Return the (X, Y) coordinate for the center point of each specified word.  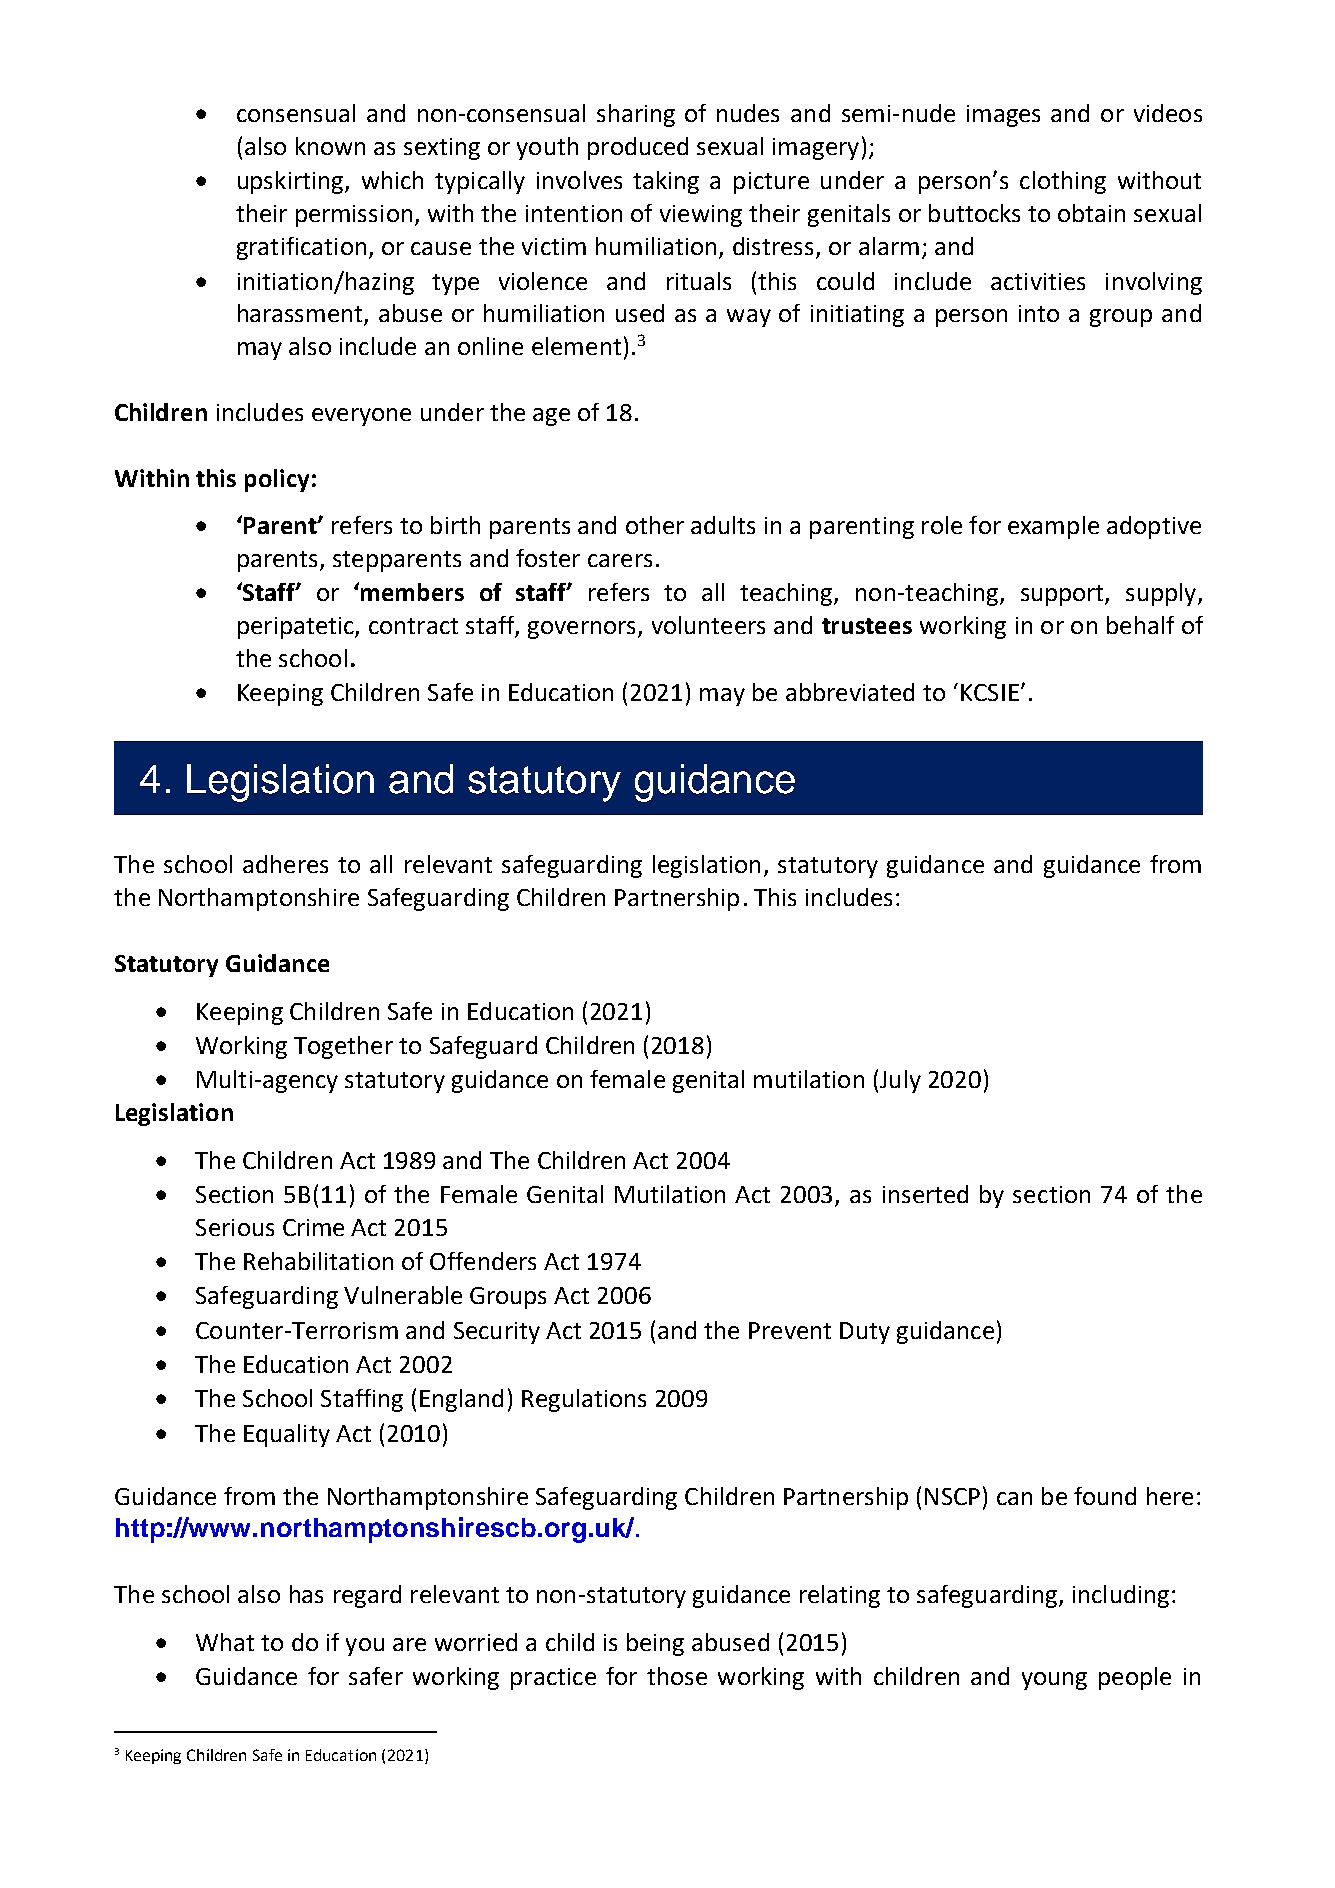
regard (367, 1596)
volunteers (708, 625)
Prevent (790, 1330)
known (330, 146)
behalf (1140, 625)
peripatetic (297, 628)
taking (666, 182)
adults (723, 525)
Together (343, 1047)
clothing (1063, 182)
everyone (361, 417)
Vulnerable (403, 1295)
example (1053, 527)
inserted (925, 1194)
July (900, 1081)
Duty (865, 1333)
